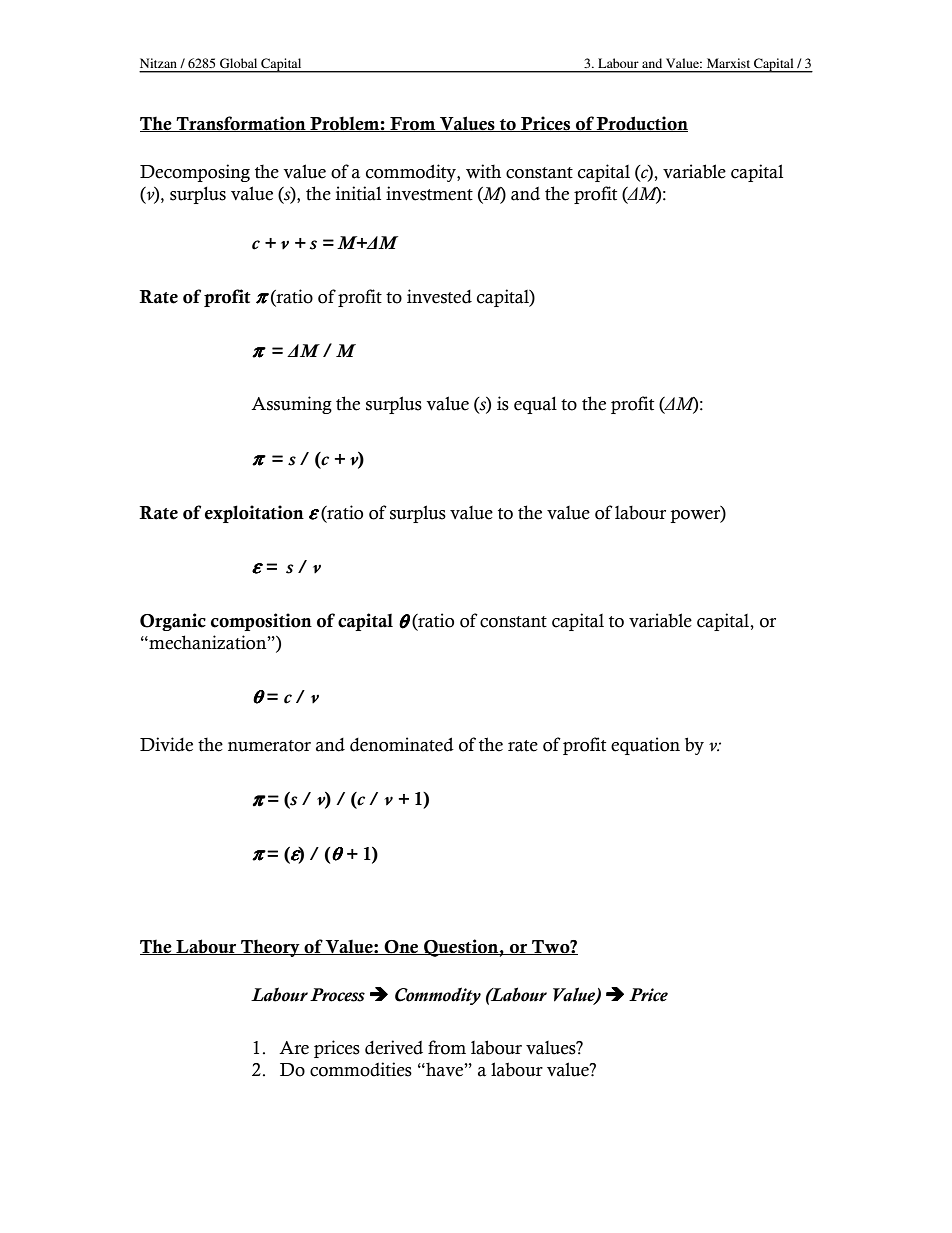 This screenshot has height=1233, width=952. What do you see at coordinates (483, 171) in the screenshot?
I see `with` at bounding box center [483, 171].
